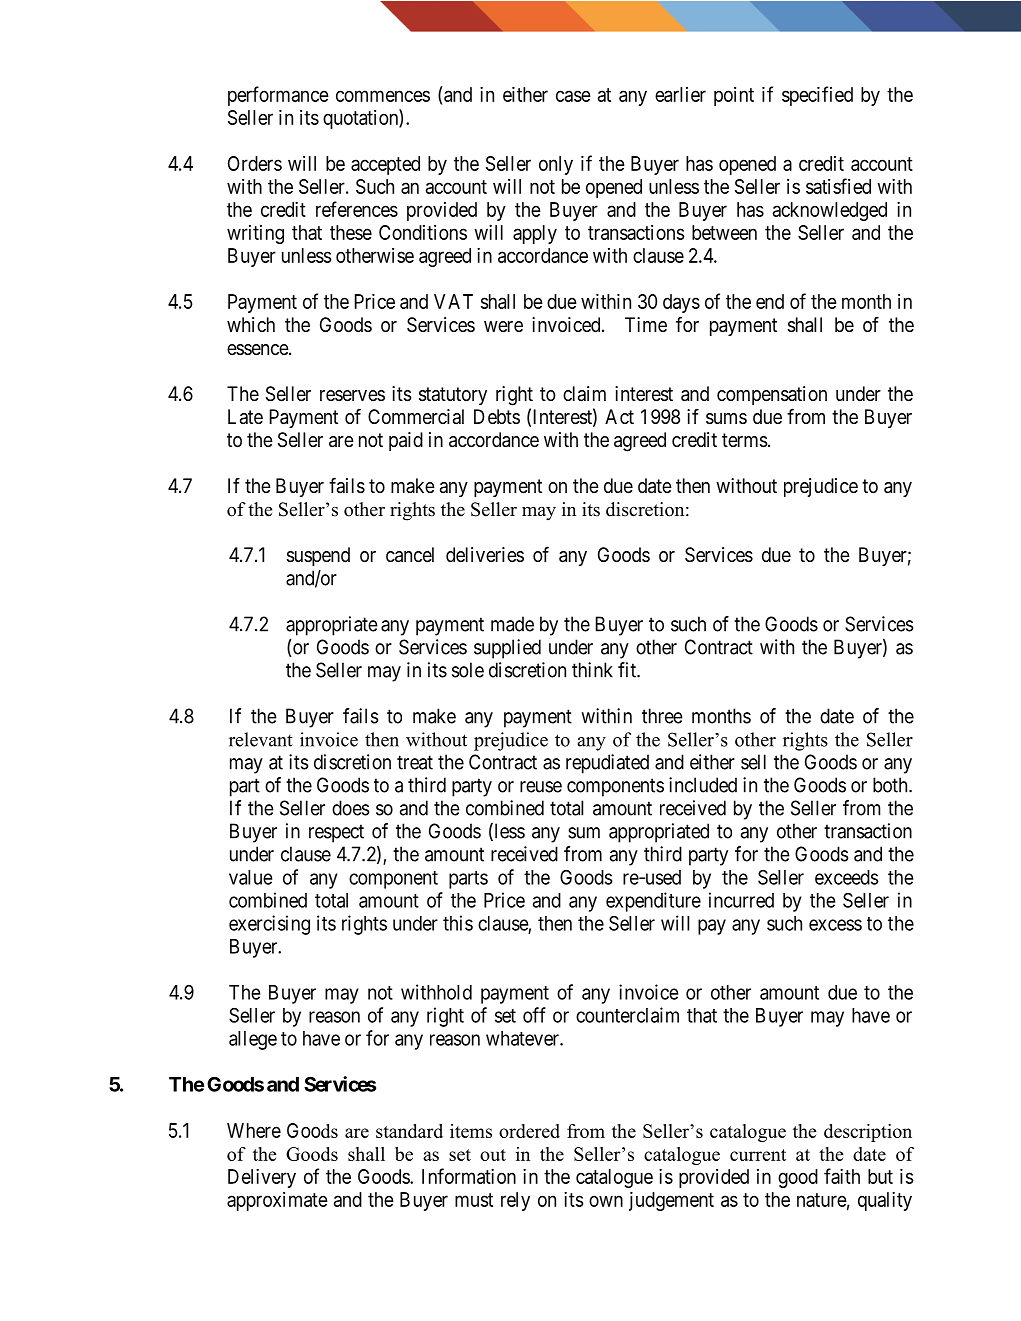 The image size is (1021, 1321). Describe the element at coordinates (842, 1176) in the image. I see `faith` at that location.
